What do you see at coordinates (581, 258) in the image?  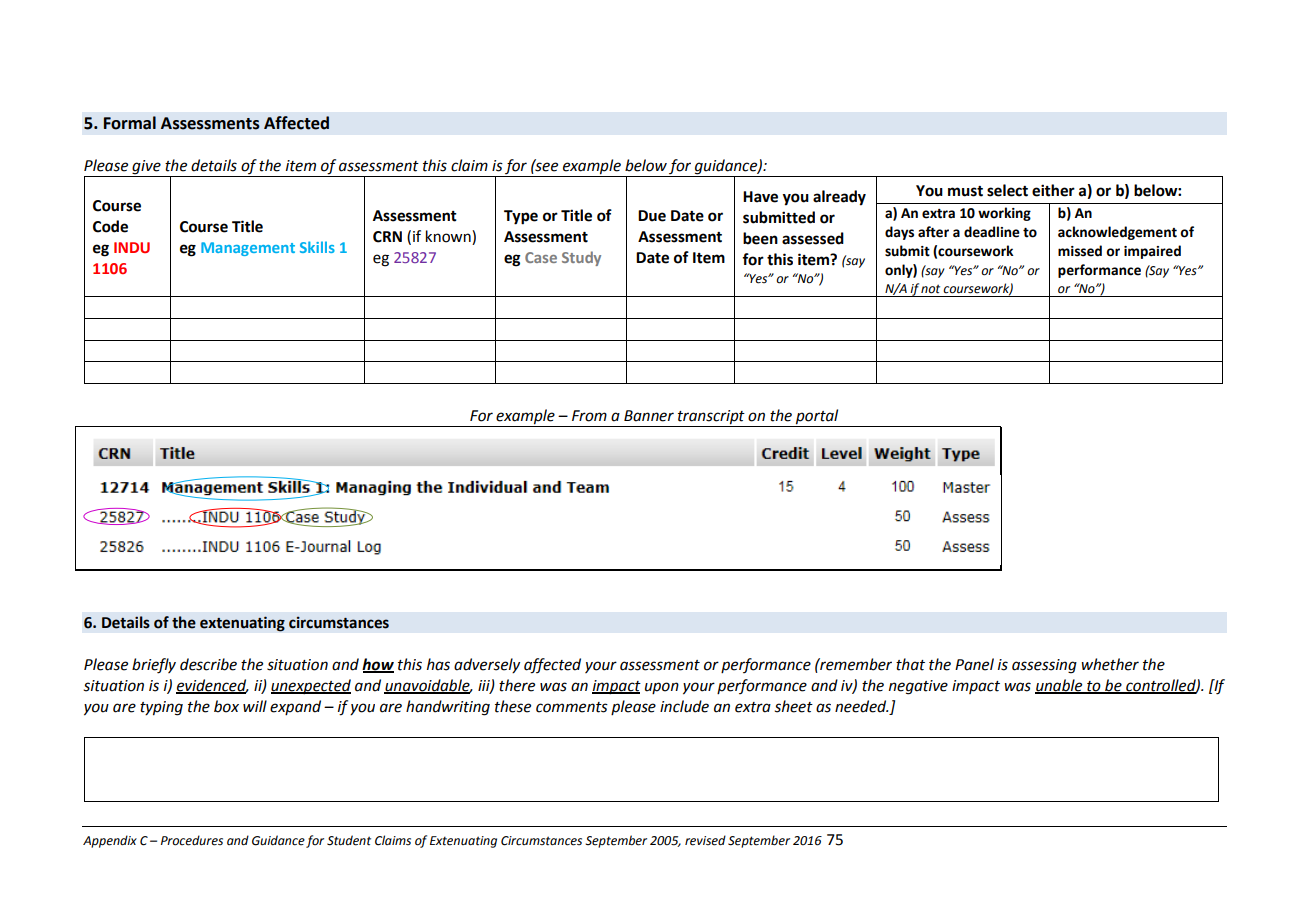 I see `Study` at bounding box center [581, 258].
